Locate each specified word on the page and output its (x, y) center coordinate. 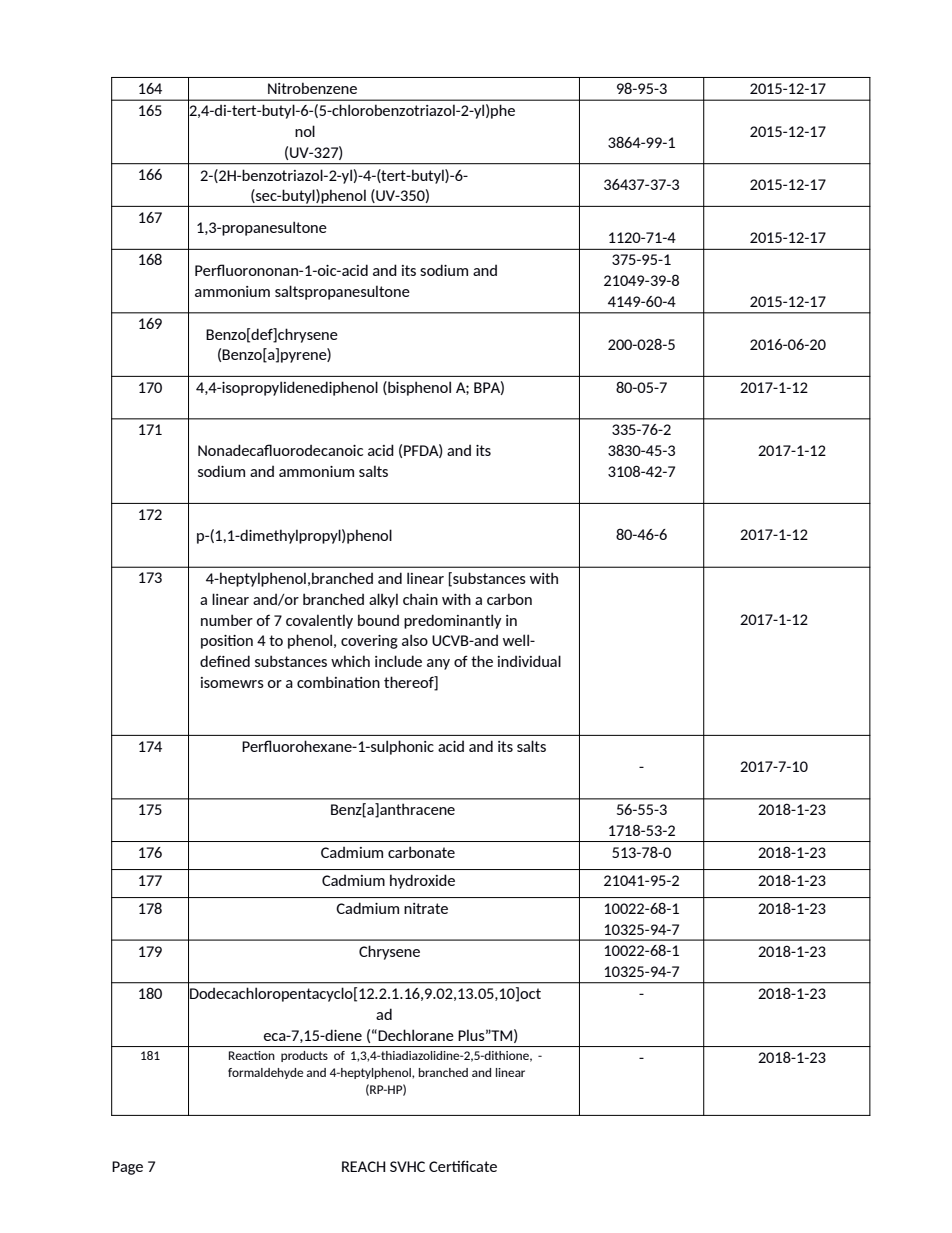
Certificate (463, 1166)
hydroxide (422, 881)
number (227, 620)
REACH (363, 1166)
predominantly (453, 621)
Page (127, 1168)
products (304, 1056)
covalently (319, 621)
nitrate (426, 908)
